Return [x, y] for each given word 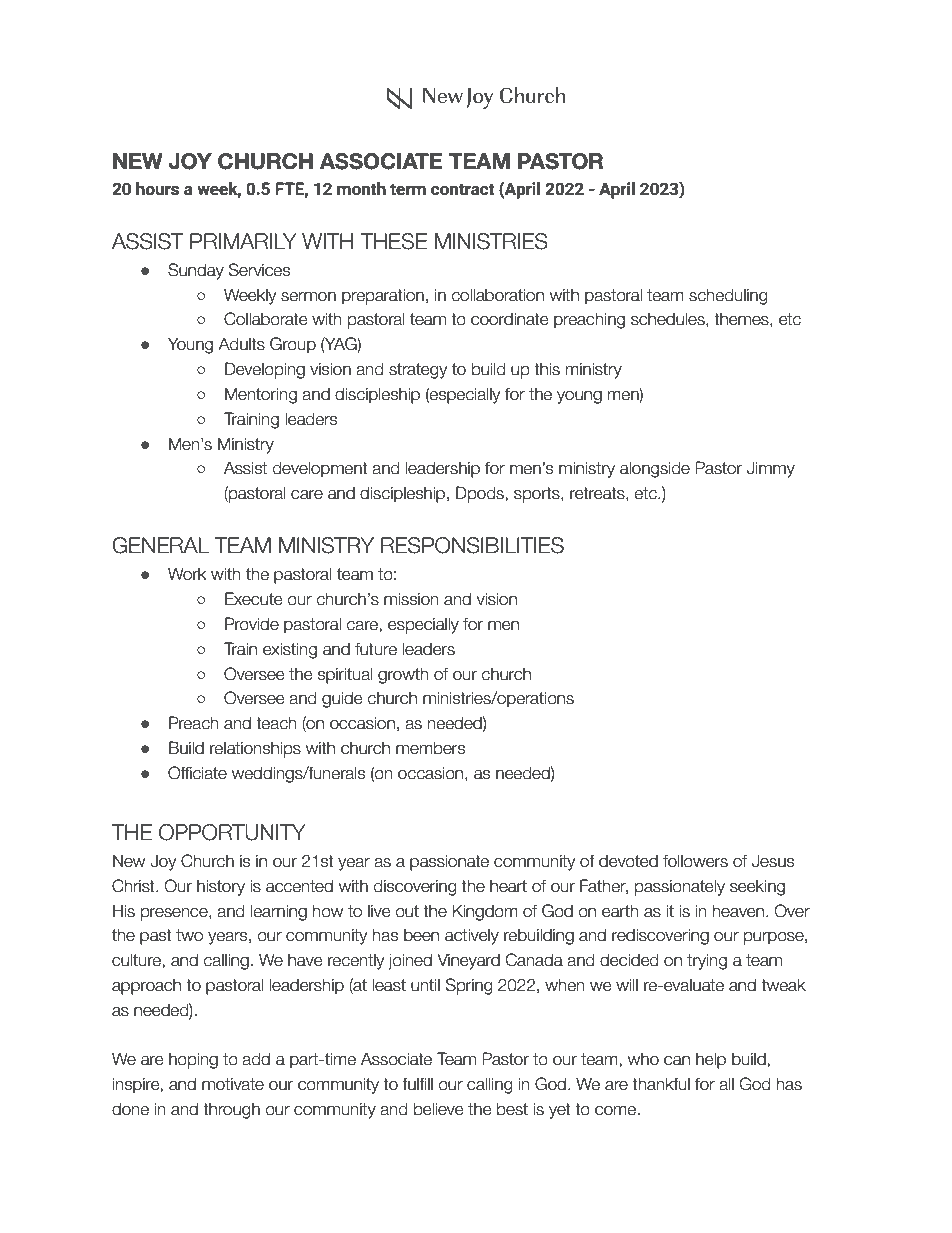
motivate [233, 1084]
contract [463, 189]
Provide [252, 624]
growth [403, 675]
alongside [655, 469]
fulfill [417, 1084]
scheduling [728, 296]
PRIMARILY [243, 241]
